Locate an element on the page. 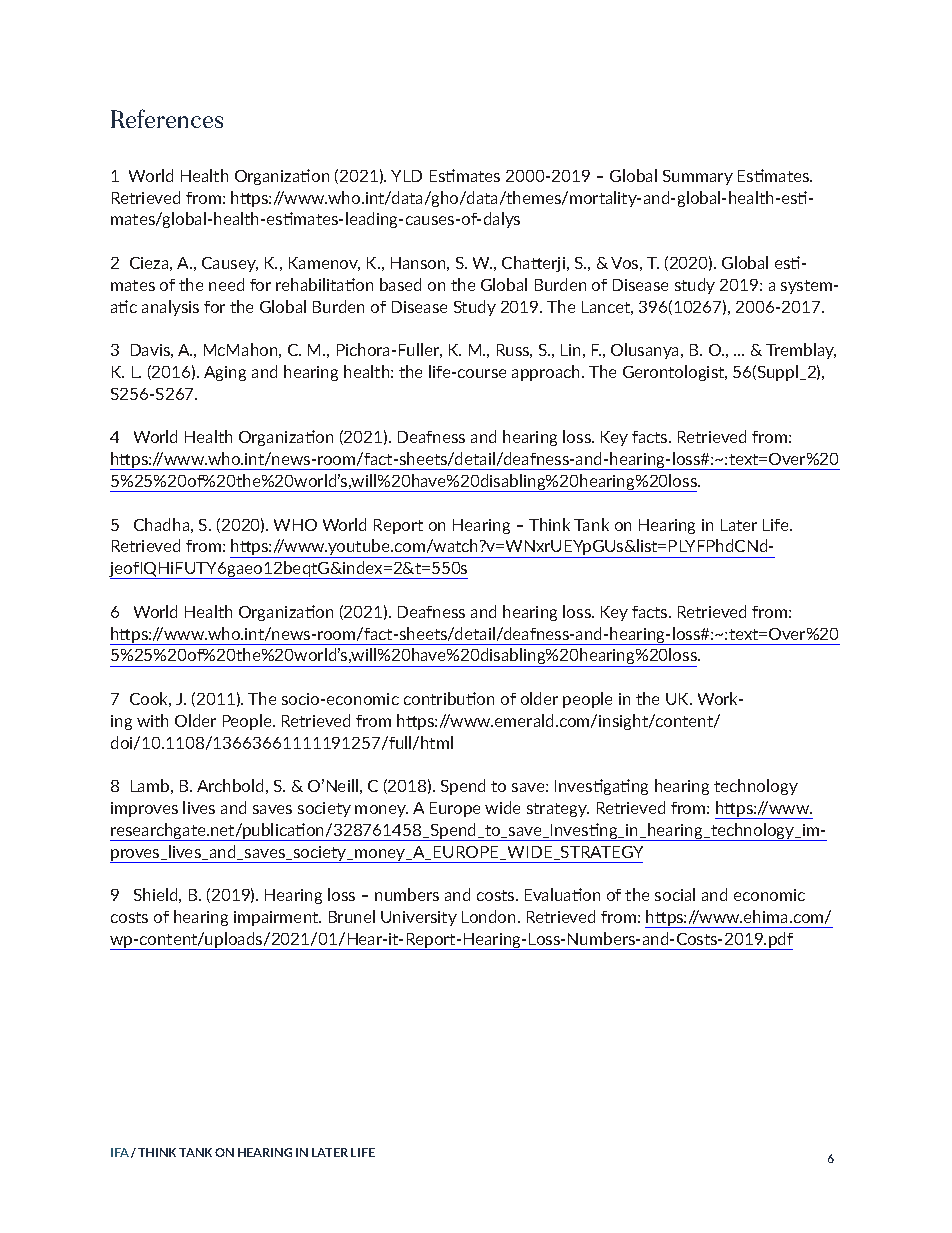 Image resolution: width=952 pixels, height=1233 pixels. based is located at coordinates (400, 284).
